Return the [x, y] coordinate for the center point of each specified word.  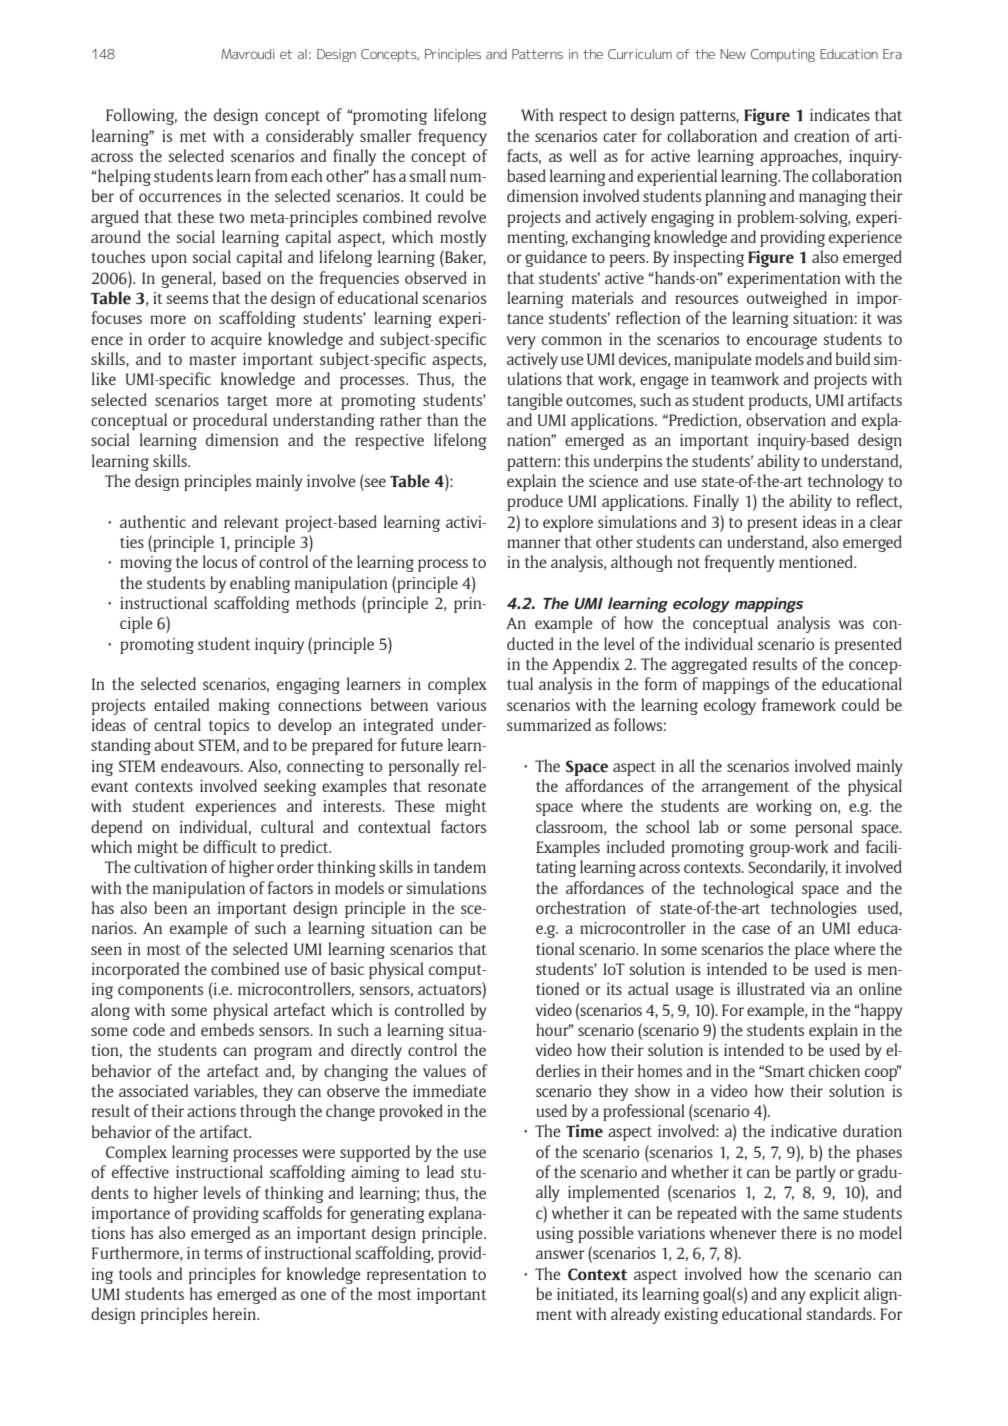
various [461, 705]
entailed [181, 704]
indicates [840, 114]
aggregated [709, 665]
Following [141, 116]
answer [560, 1254]
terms [223, 1253]
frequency [452, 137]
